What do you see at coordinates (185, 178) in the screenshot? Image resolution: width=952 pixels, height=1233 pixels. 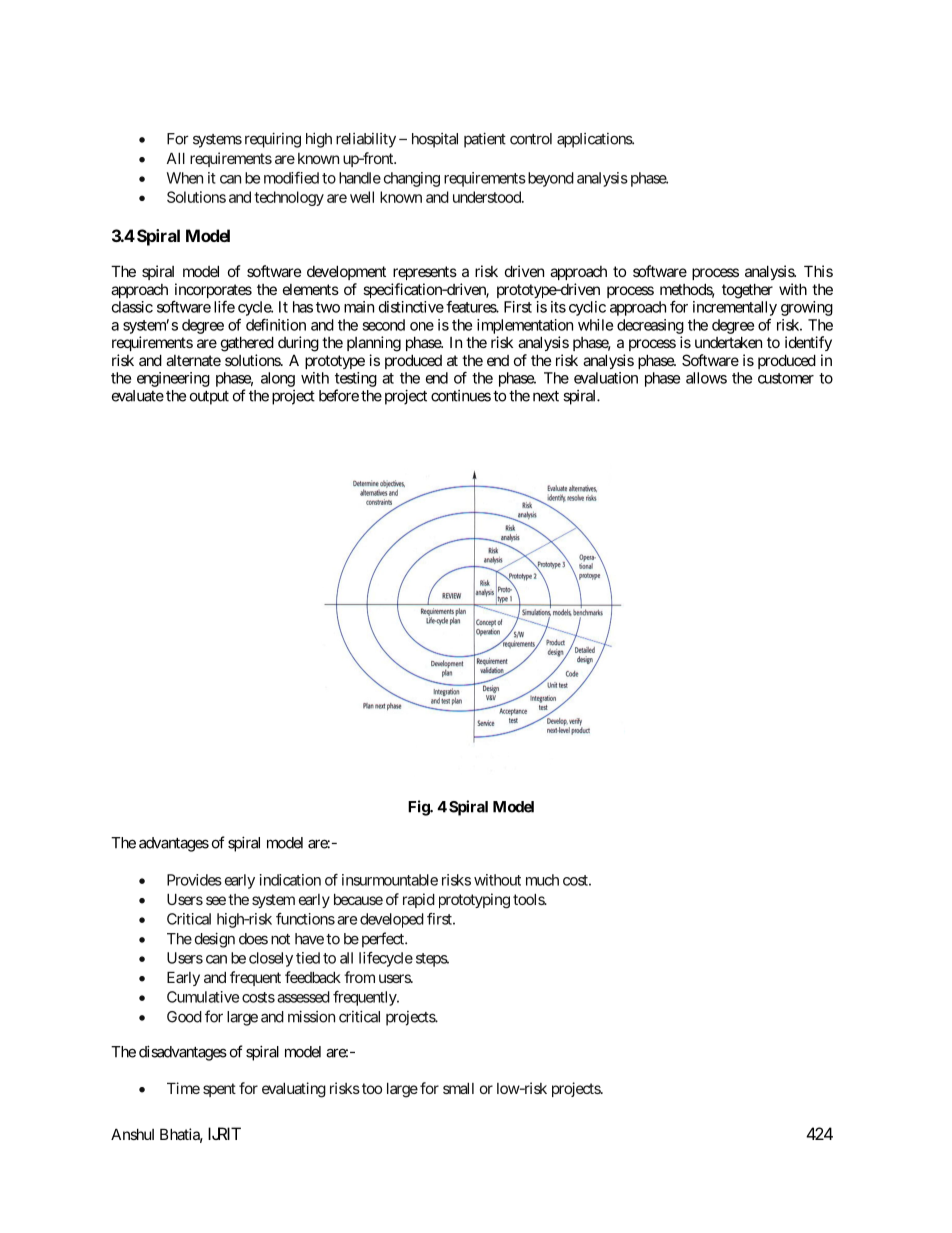 I see `When` at bounding box center [185, 178].
